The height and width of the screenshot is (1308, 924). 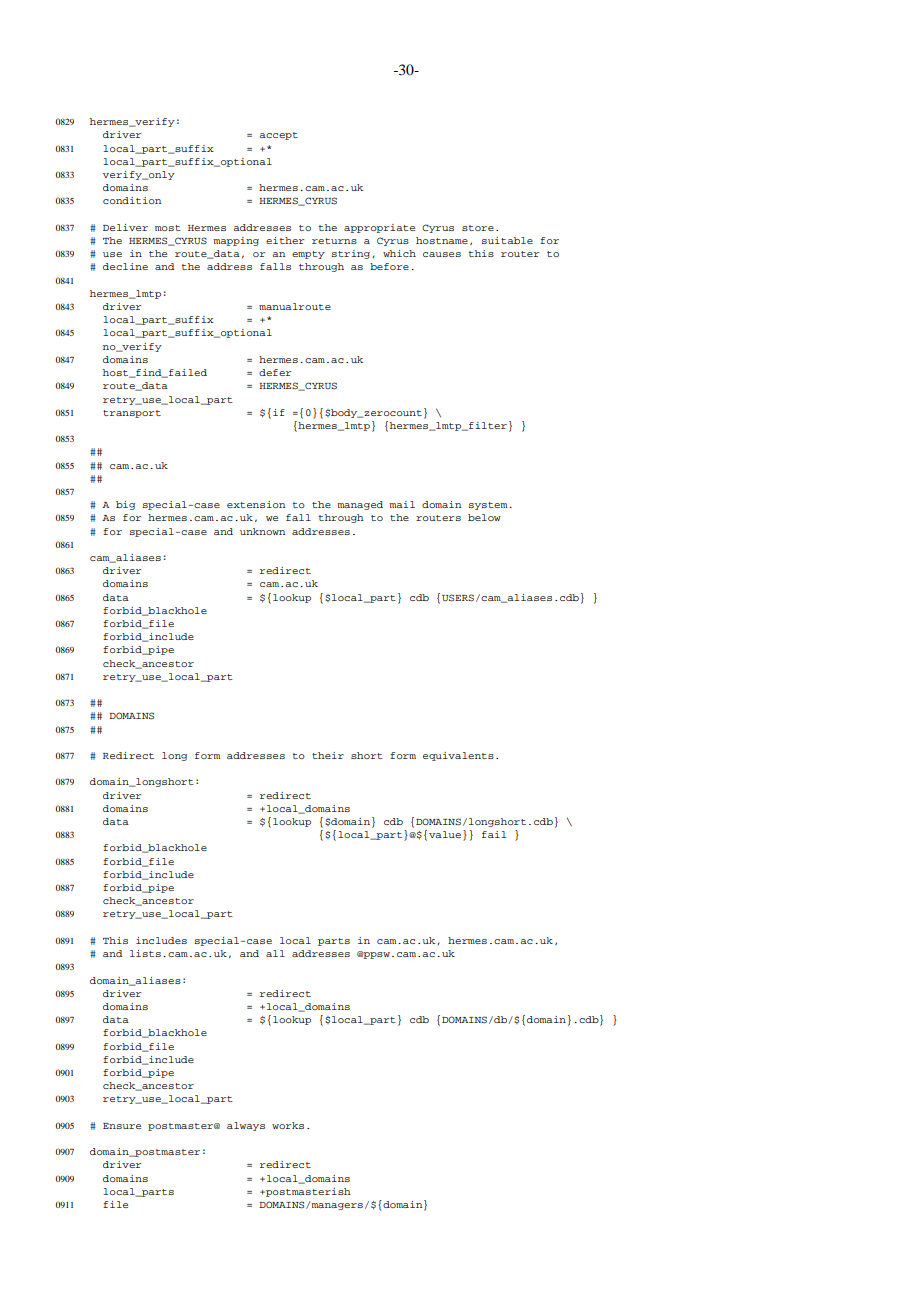 What do you see at coordinates (328, 755) in the screenshot?
I see `their` at bounding box center [328, 755].
